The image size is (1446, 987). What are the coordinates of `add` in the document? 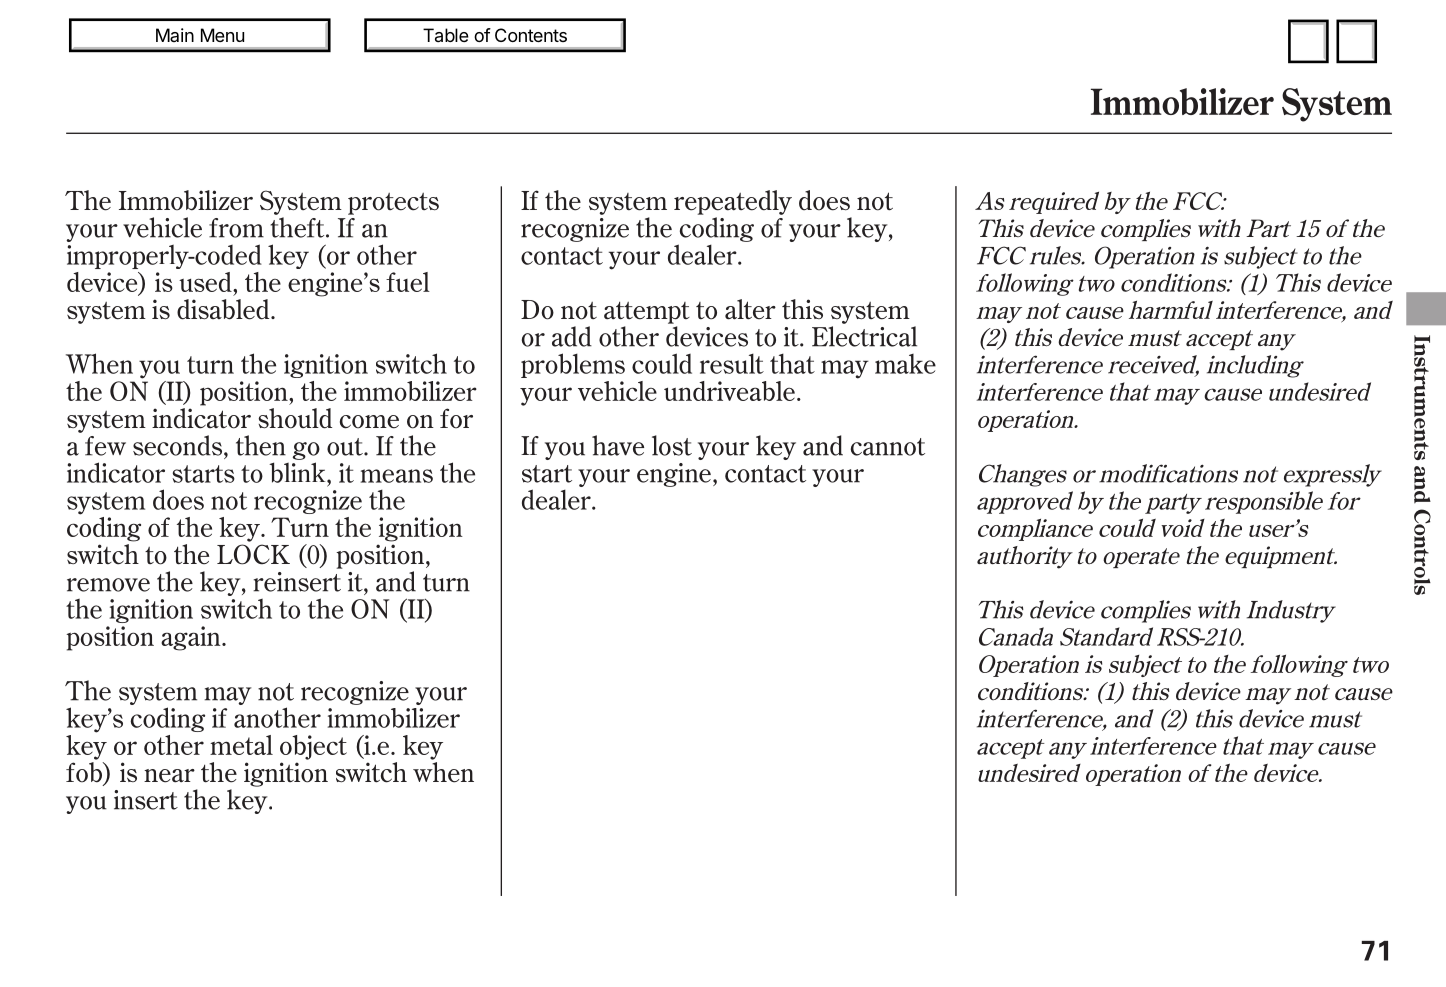 It's located at (572, 336).
